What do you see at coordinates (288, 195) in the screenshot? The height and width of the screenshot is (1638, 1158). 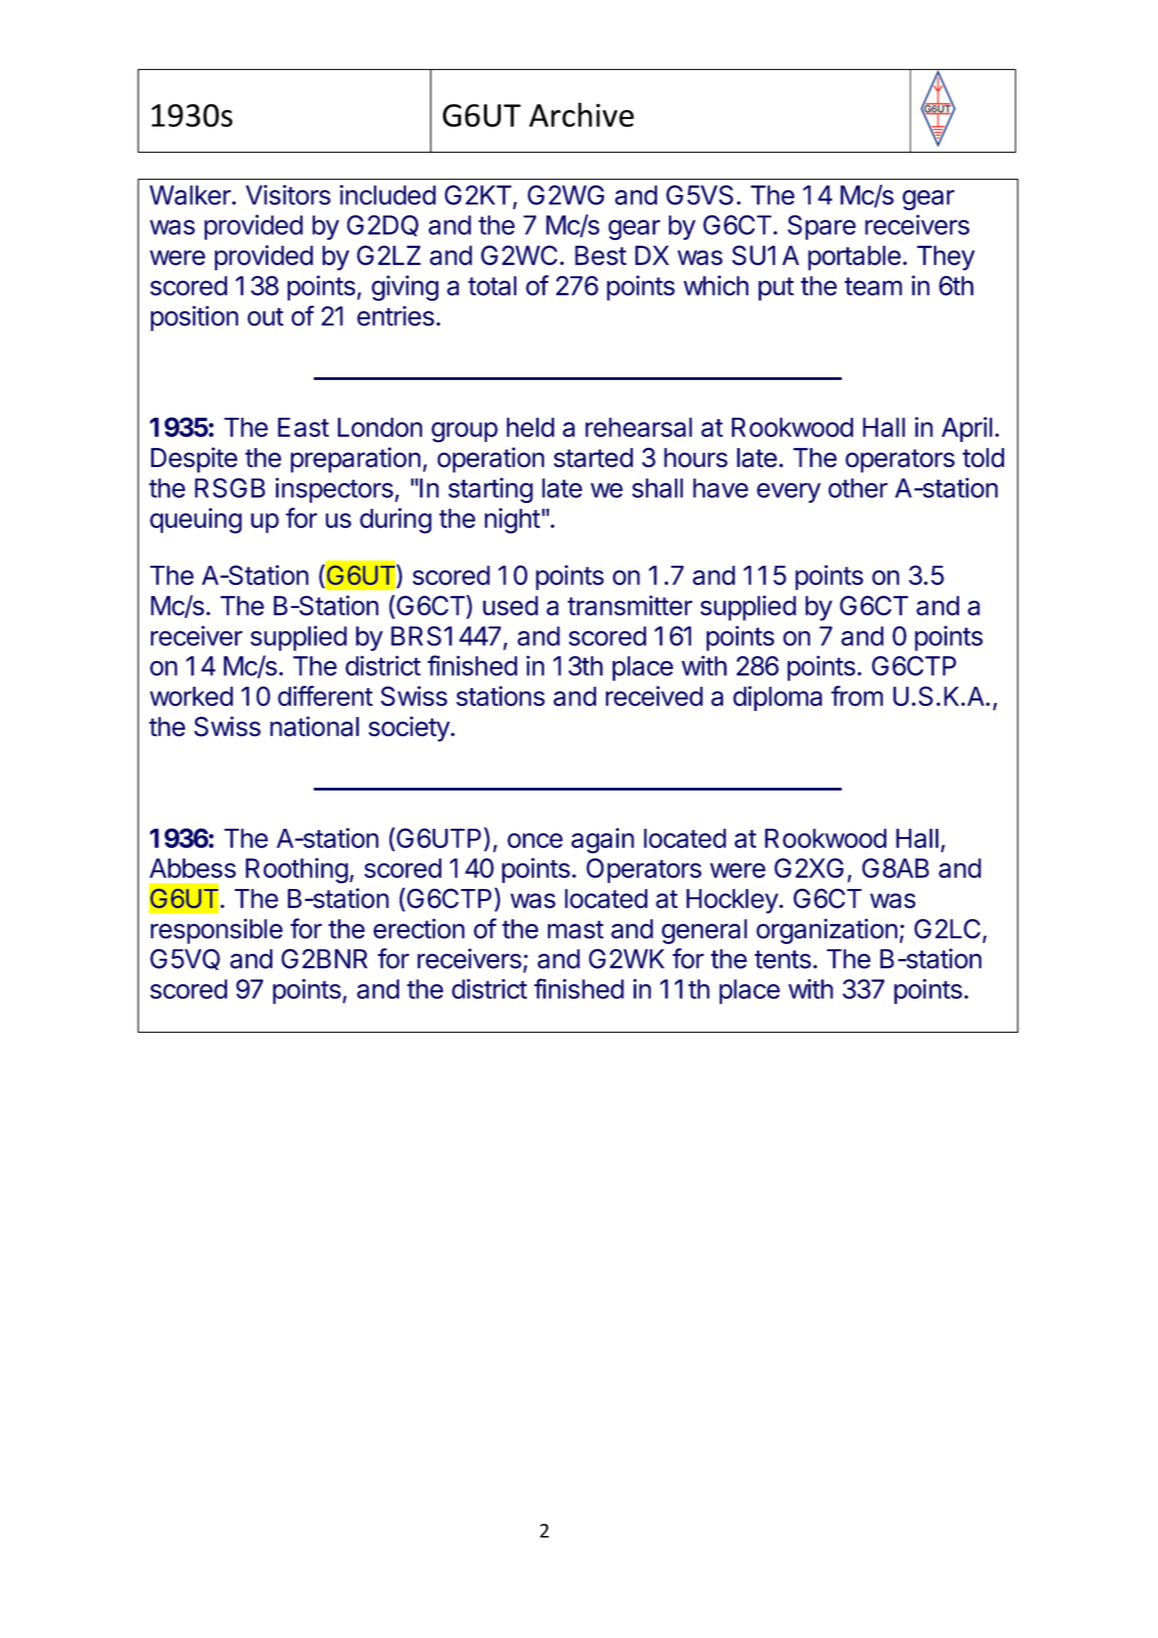 I see `Visitors` at bounding box center [288, 195].
